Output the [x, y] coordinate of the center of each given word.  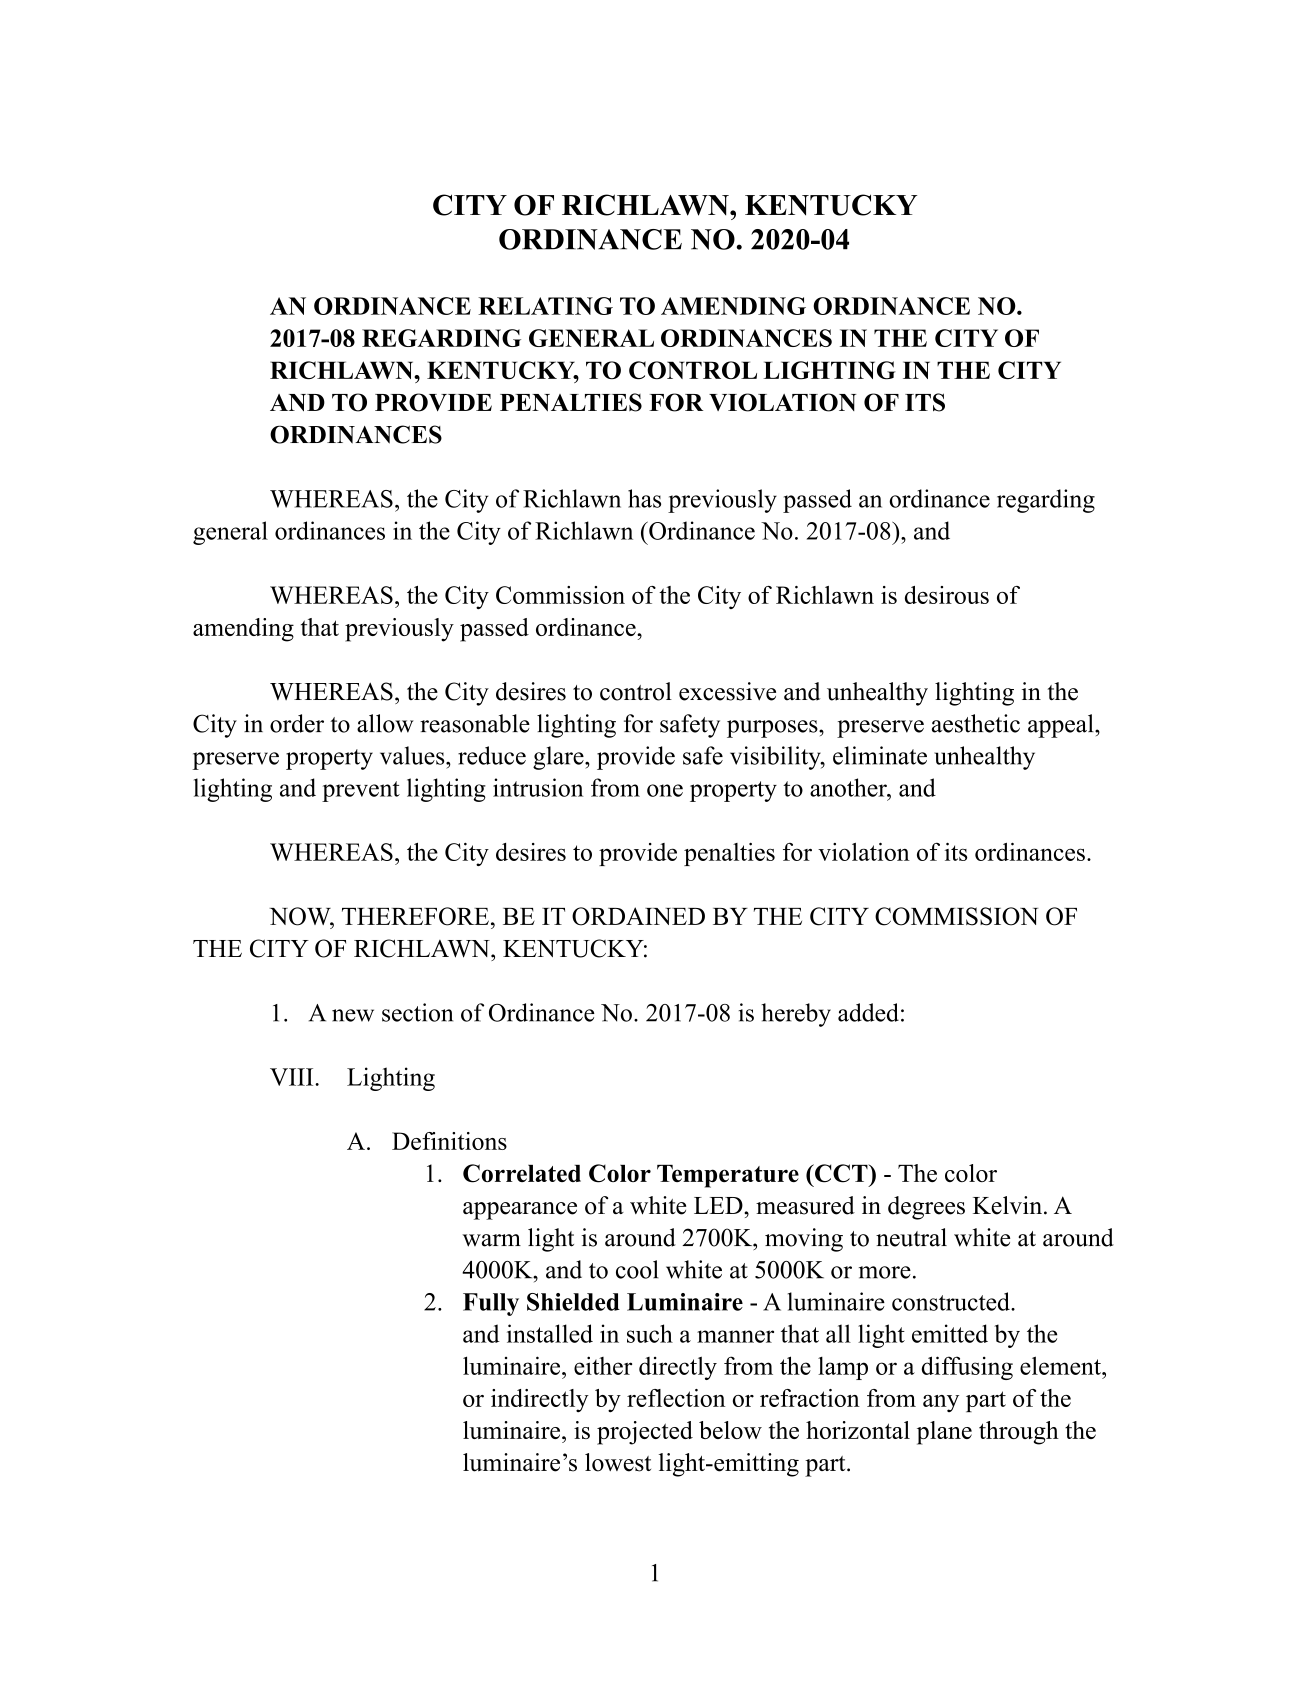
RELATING [545, 306]
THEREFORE [415, 916]
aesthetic [976, 723]
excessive [727, 691]
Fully [491, 1304]
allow [385, 723]
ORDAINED [638, 916]
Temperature [728, 1176]
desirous [947, 595]
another [849, 787]
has [644, 498]
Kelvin [1009, 1205]
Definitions [449, 1141]
